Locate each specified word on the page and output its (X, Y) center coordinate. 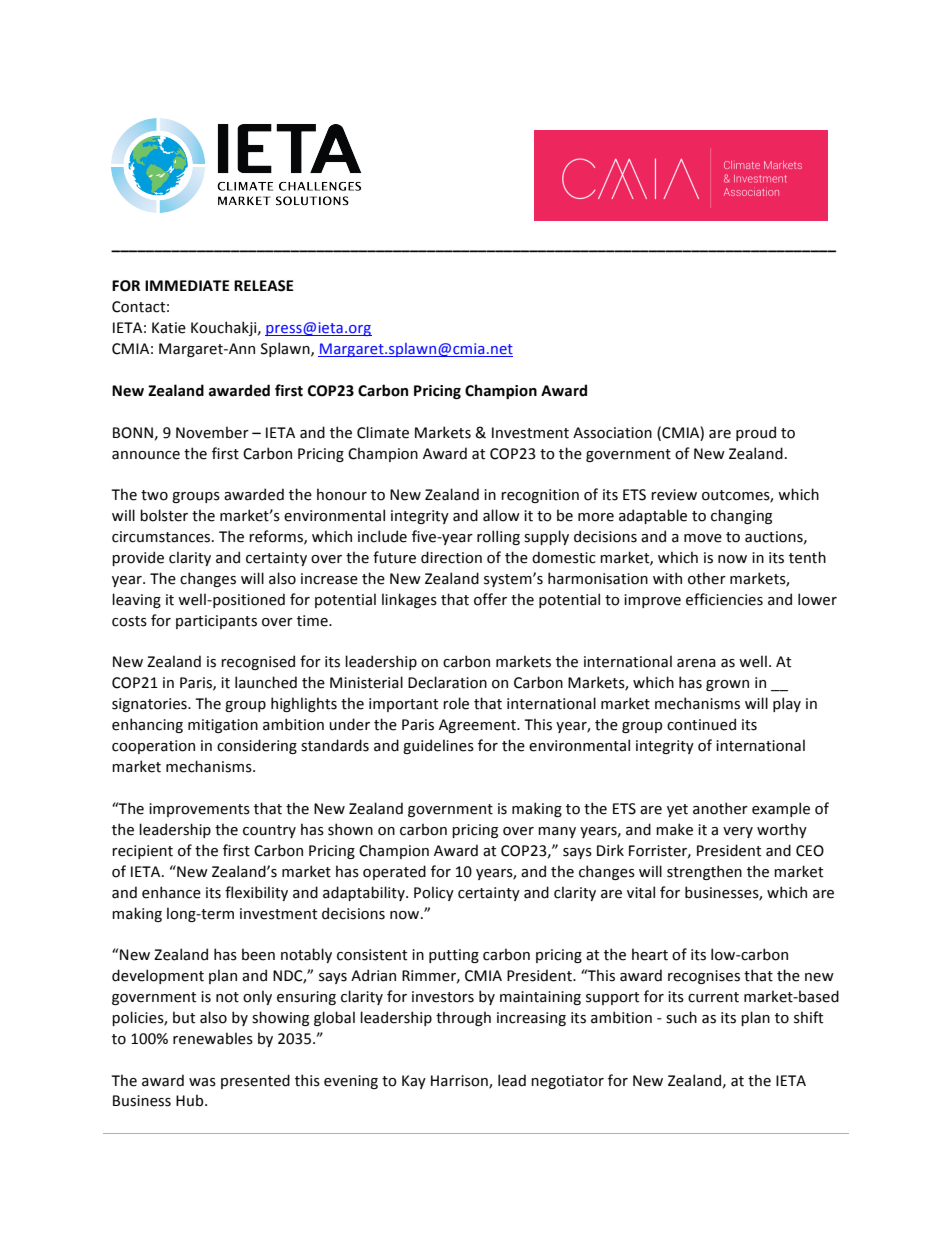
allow (501, 515)
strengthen (704, 872)
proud (756, 433)
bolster (164, 515)
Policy (434, 893)
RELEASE (264, 286)
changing (741, 516)
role (456, 703)
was (202, 1082)
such (681, 1017)
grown (727, 685)
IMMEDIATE (187, 285)
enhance (171, 892)
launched (266, 682)
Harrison (460, 1081)
